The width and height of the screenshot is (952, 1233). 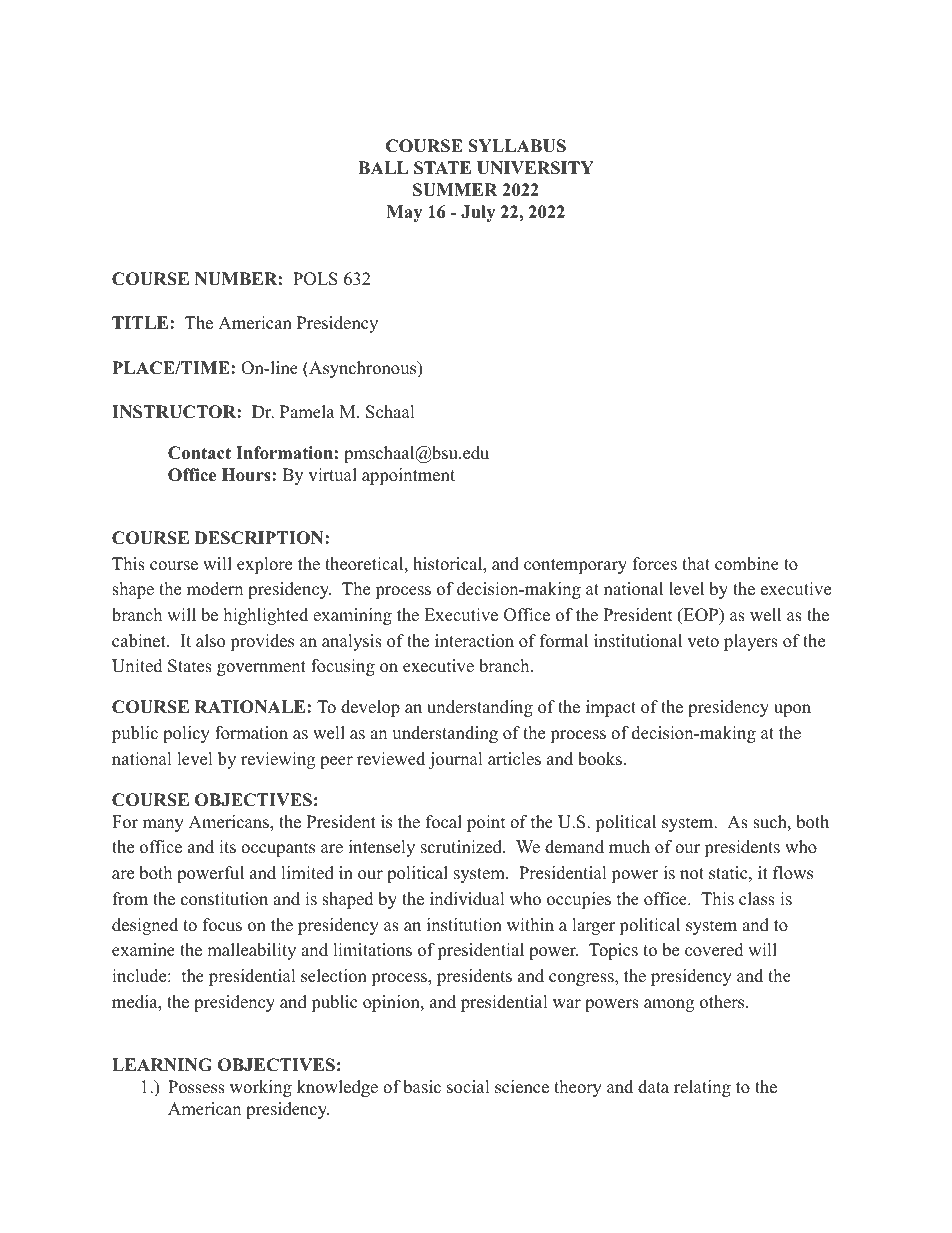 What do you see at coordinates (696, 563) in the screenshot?
I see `that` at bounding box center [696, 563].
